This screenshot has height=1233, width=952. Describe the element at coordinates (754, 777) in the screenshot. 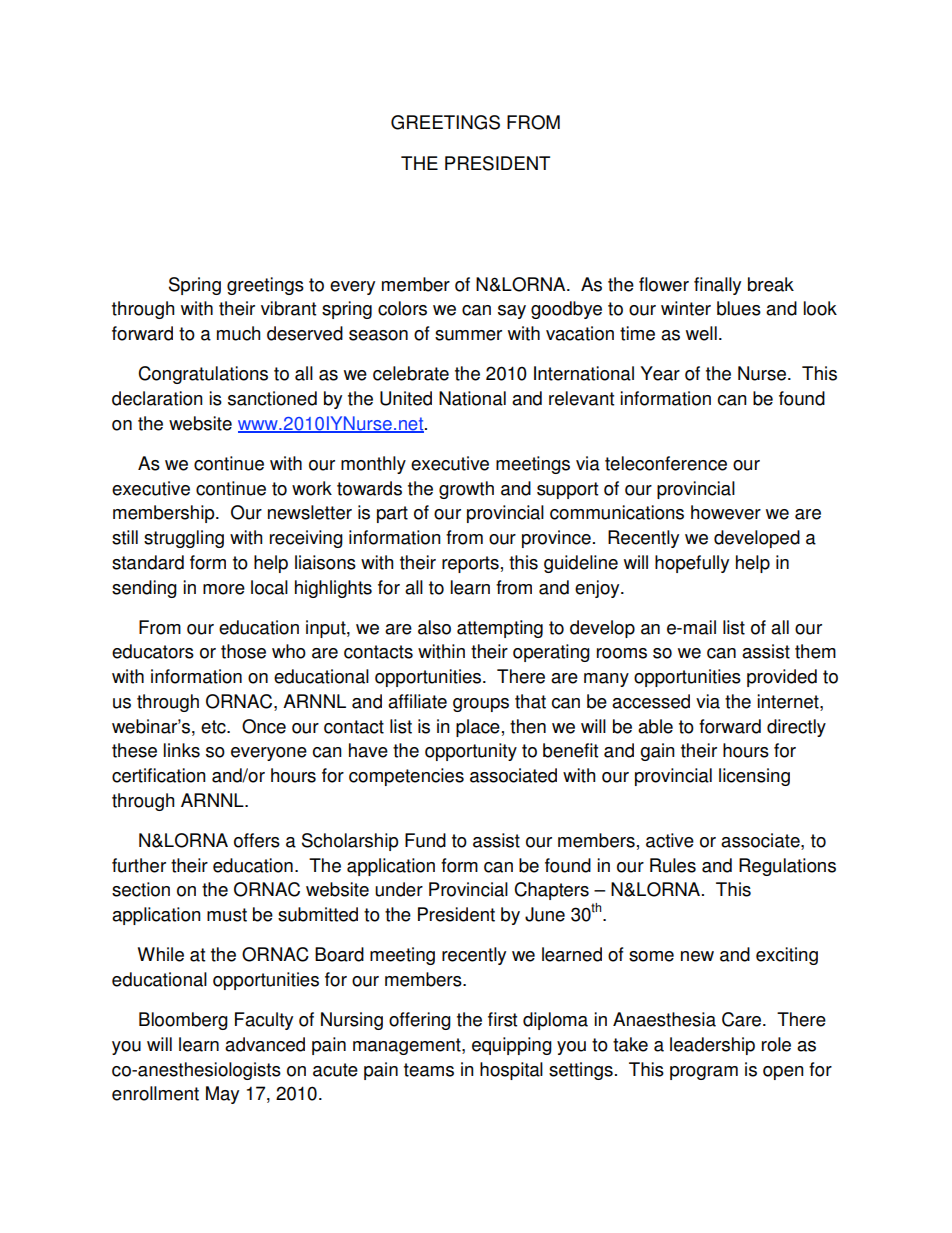

I see `licensing` at that location.
